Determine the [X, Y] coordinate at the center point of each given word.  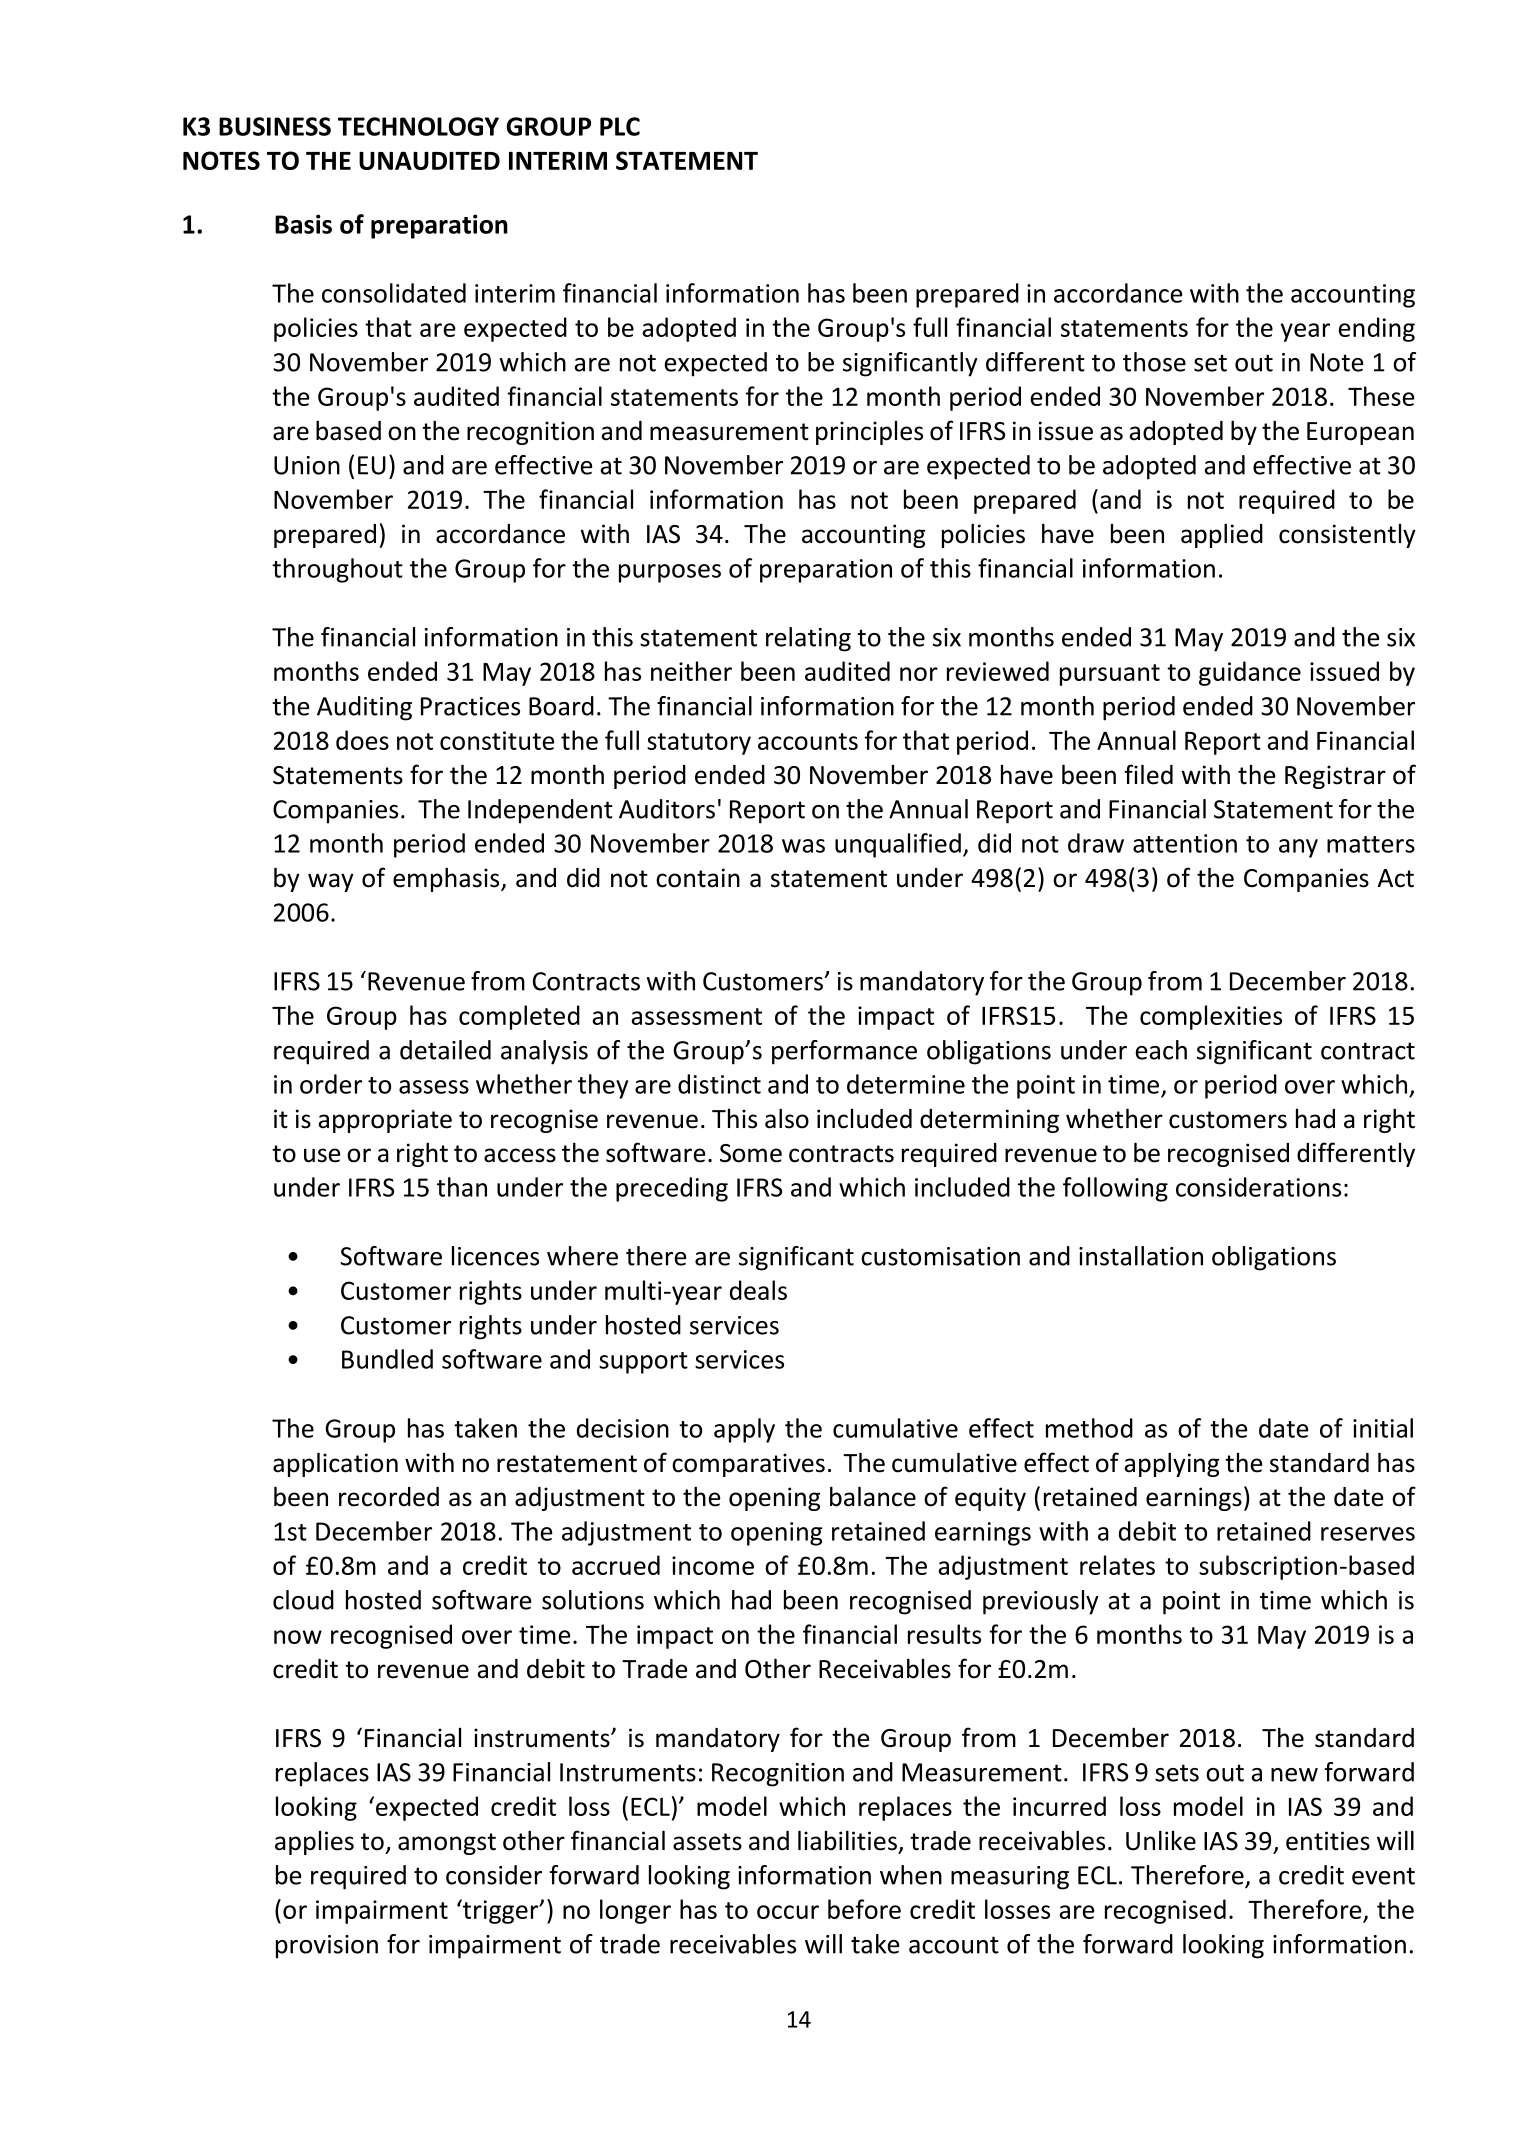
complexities [1211, 1017]
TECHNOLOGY [418, 126]
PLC [620, 126]
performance [844, 1052]
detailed [445, 1050]
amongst [447, 1844]
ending [1376, 329]
